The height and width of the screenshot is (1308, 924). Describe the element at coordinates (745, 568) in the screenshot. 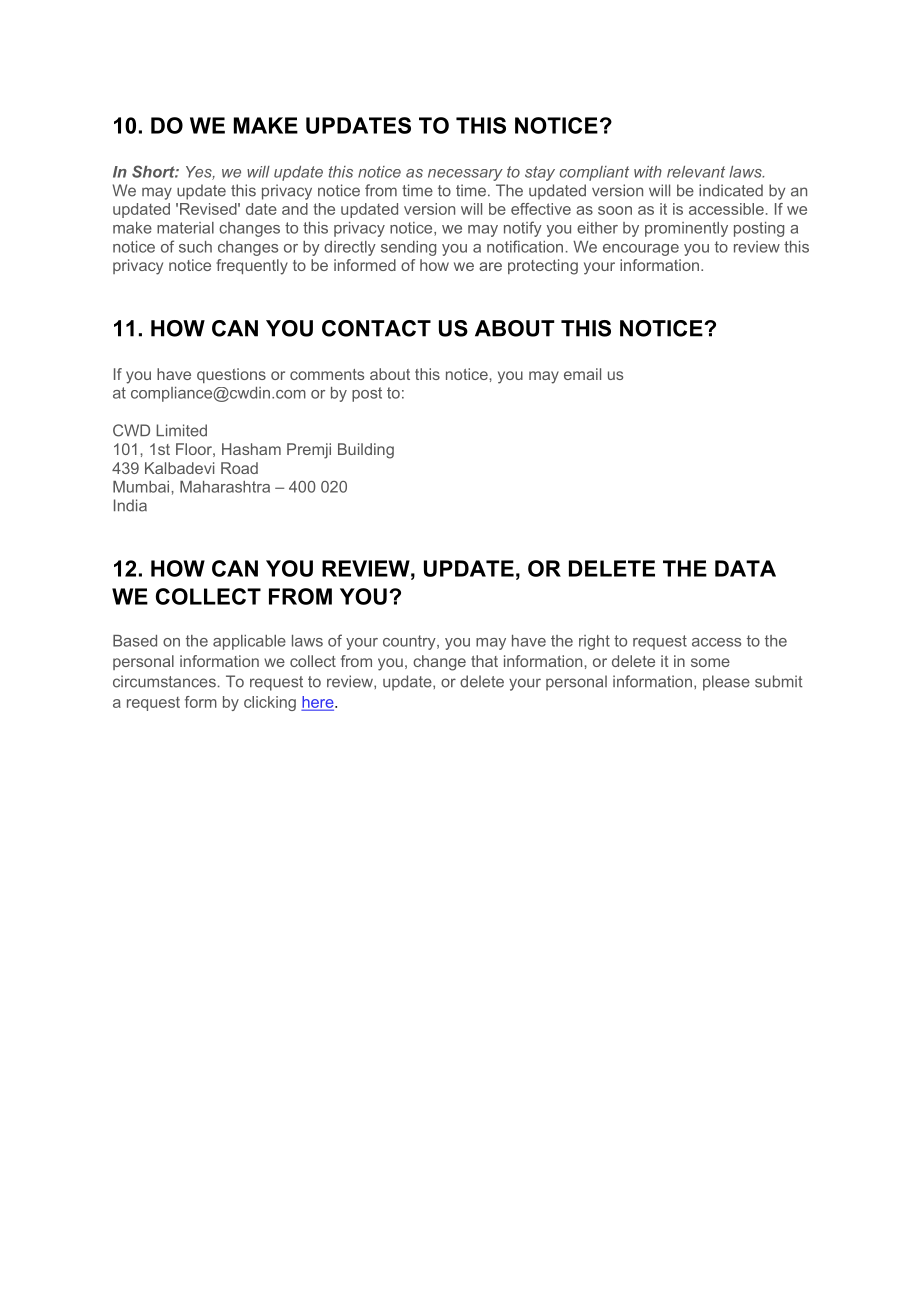

I see `DATA` at that location.
